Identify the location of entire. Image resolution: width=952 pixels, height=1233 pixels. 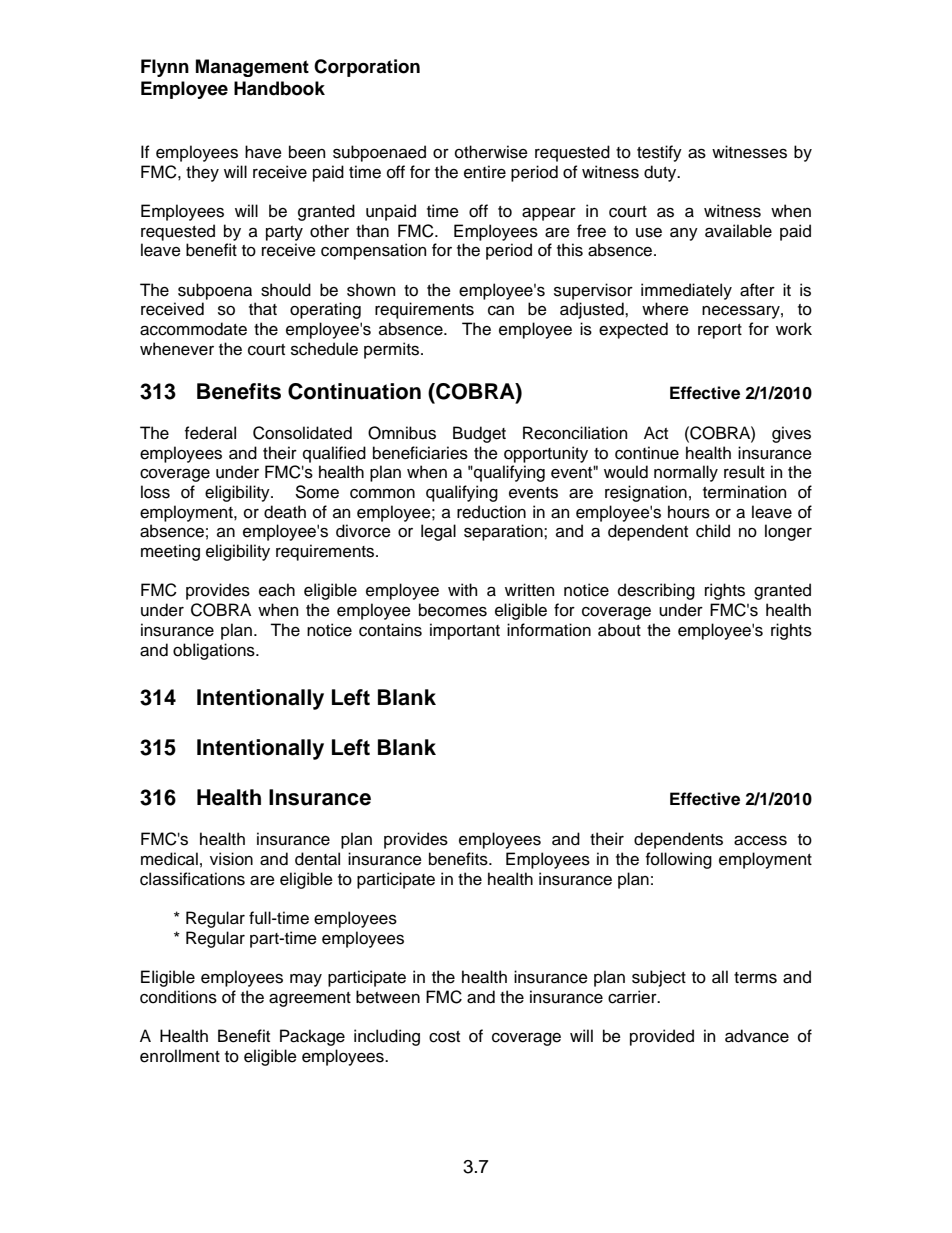
(485, 172).
